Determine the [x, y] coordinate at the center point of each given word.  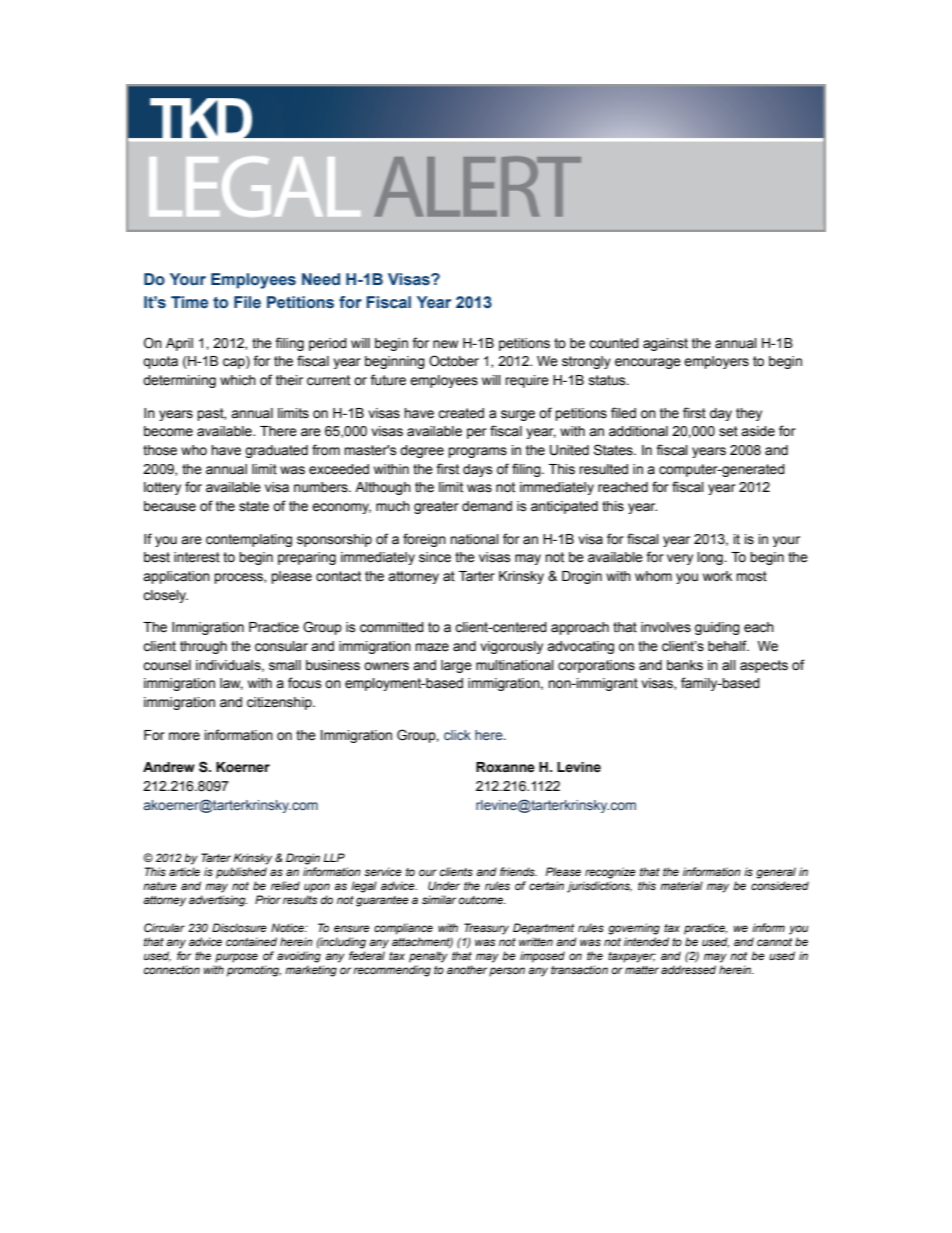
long [711, 558]
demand [487, 506]
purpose [236, 958]
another [467, 969]
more [184, 736]
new [445, 344]
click [457, 735]
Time [189, 302]
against [665, 344]
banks [685, 665]
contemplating [249, 540]
